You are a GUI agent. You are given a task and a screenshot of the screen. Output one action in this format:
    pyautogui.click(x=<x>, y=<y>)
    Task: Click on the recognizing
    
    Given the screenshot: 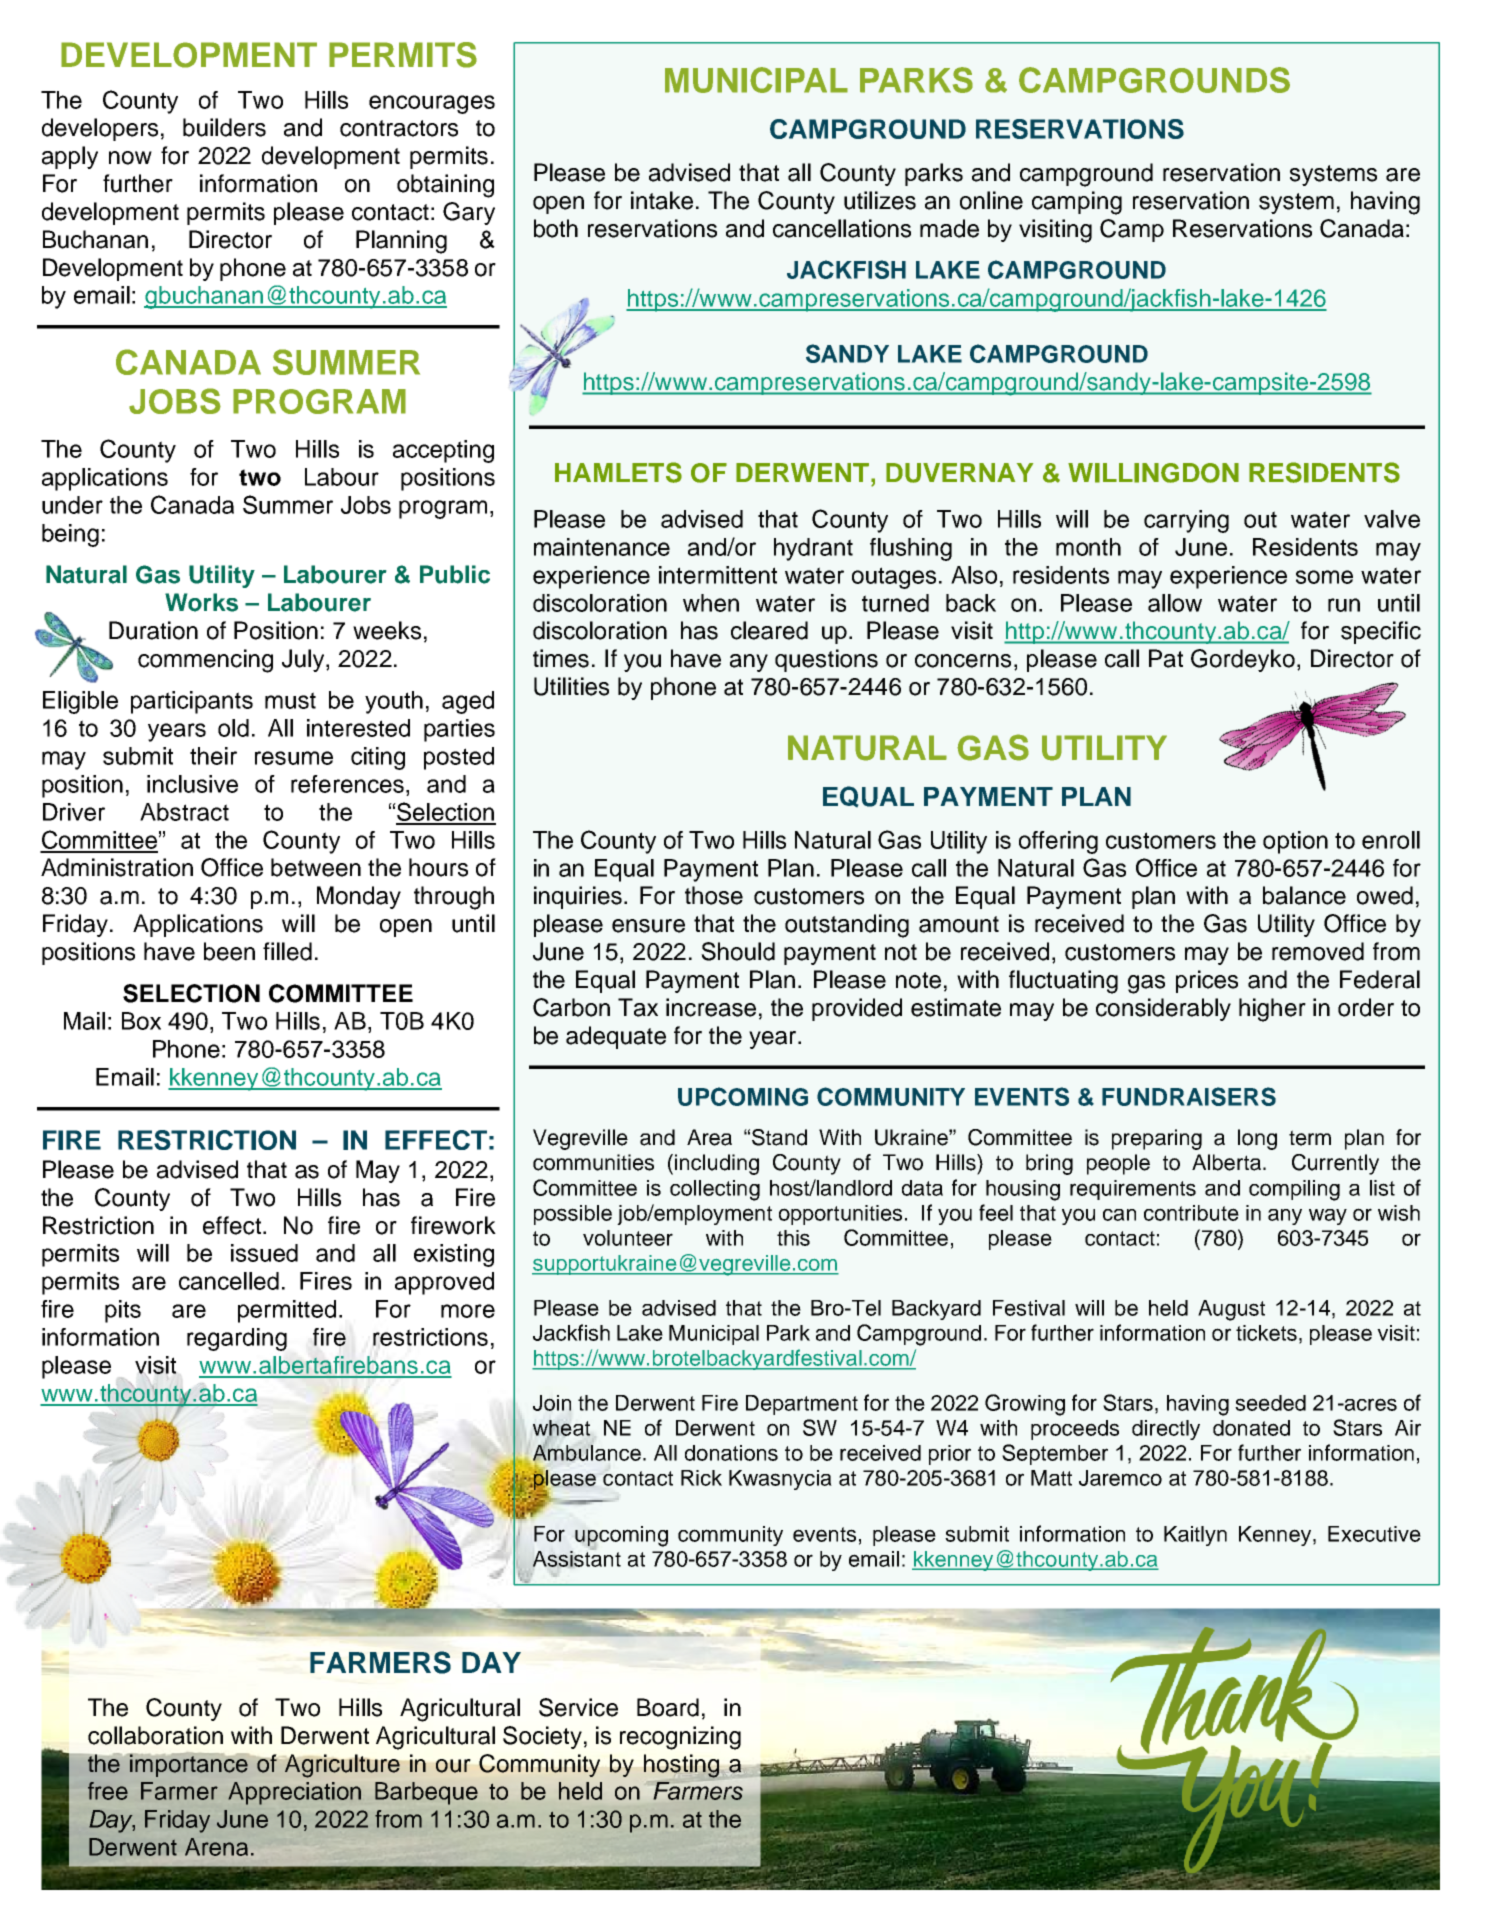 What is the action you would take?
    pyautogui.click(x=680, y=1738)
